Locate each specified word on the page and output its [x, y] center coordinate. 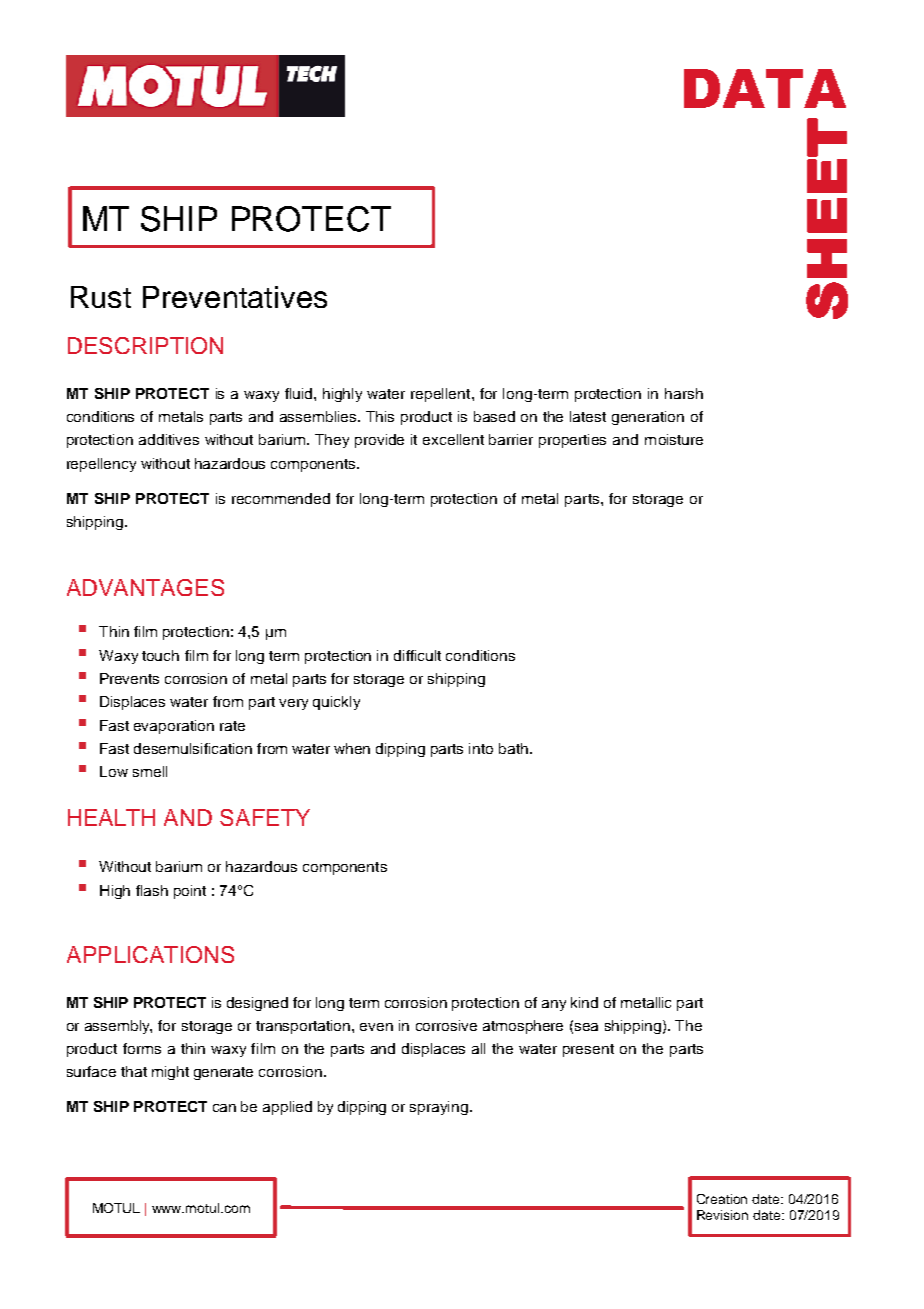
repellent [442, 395]
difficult [417, 655]
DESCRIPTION [145, 345]
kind [584, 1002]
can [224, 1108]
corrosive [446, 1025]
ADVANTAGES [145, 587]
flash [152, 890]
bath [513, 748]
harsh [684, 393]
